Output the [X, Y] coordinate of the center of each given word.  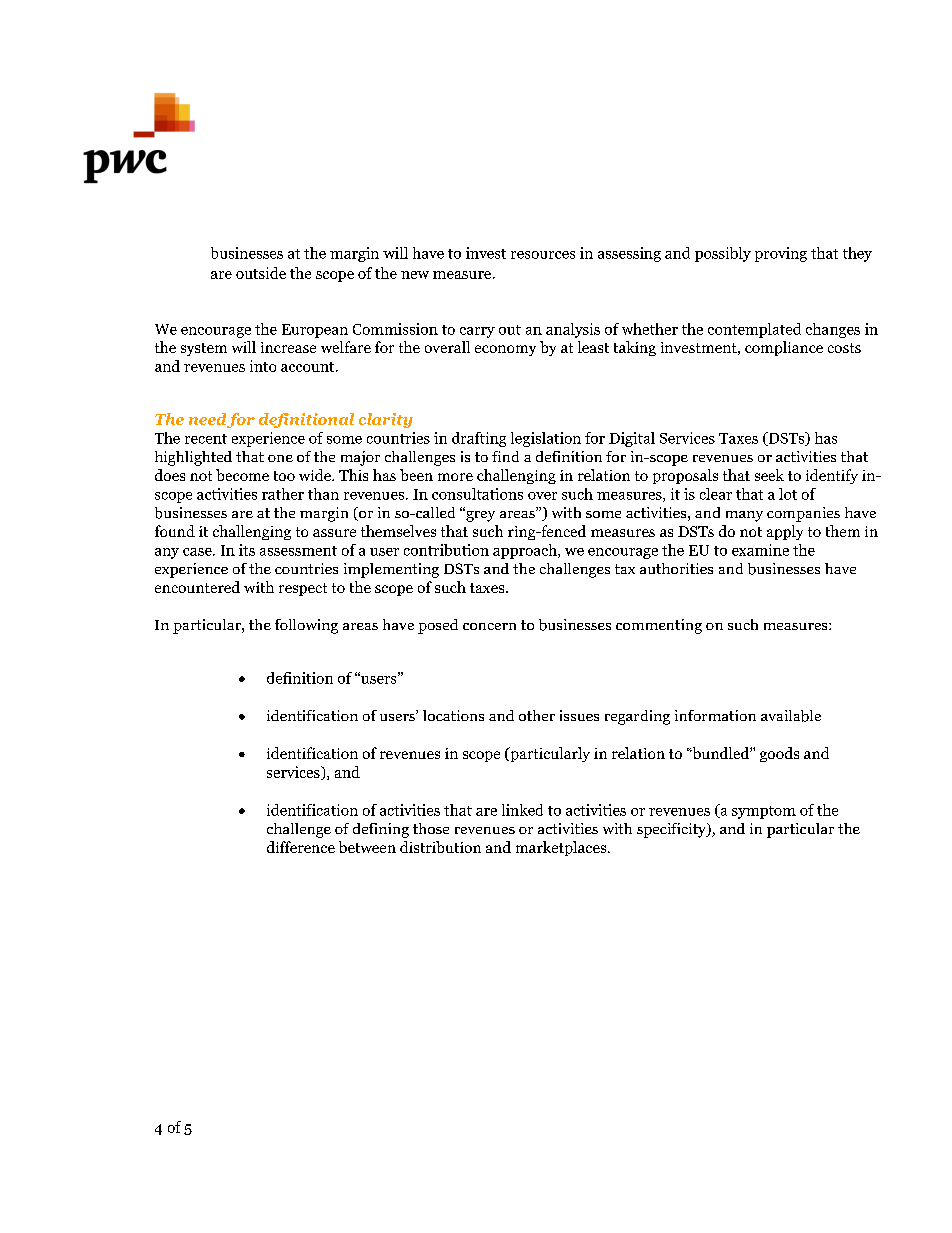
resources [543, 255]
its [247, 550]
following [306, 626]
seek [769, 475]
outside [261, 273]
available [791, 716]
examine [760, 550]
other [537, 715]
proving [781, 254]
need [207, 419]
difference [301, 847]
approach [526, 551]
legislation [546, 439]
